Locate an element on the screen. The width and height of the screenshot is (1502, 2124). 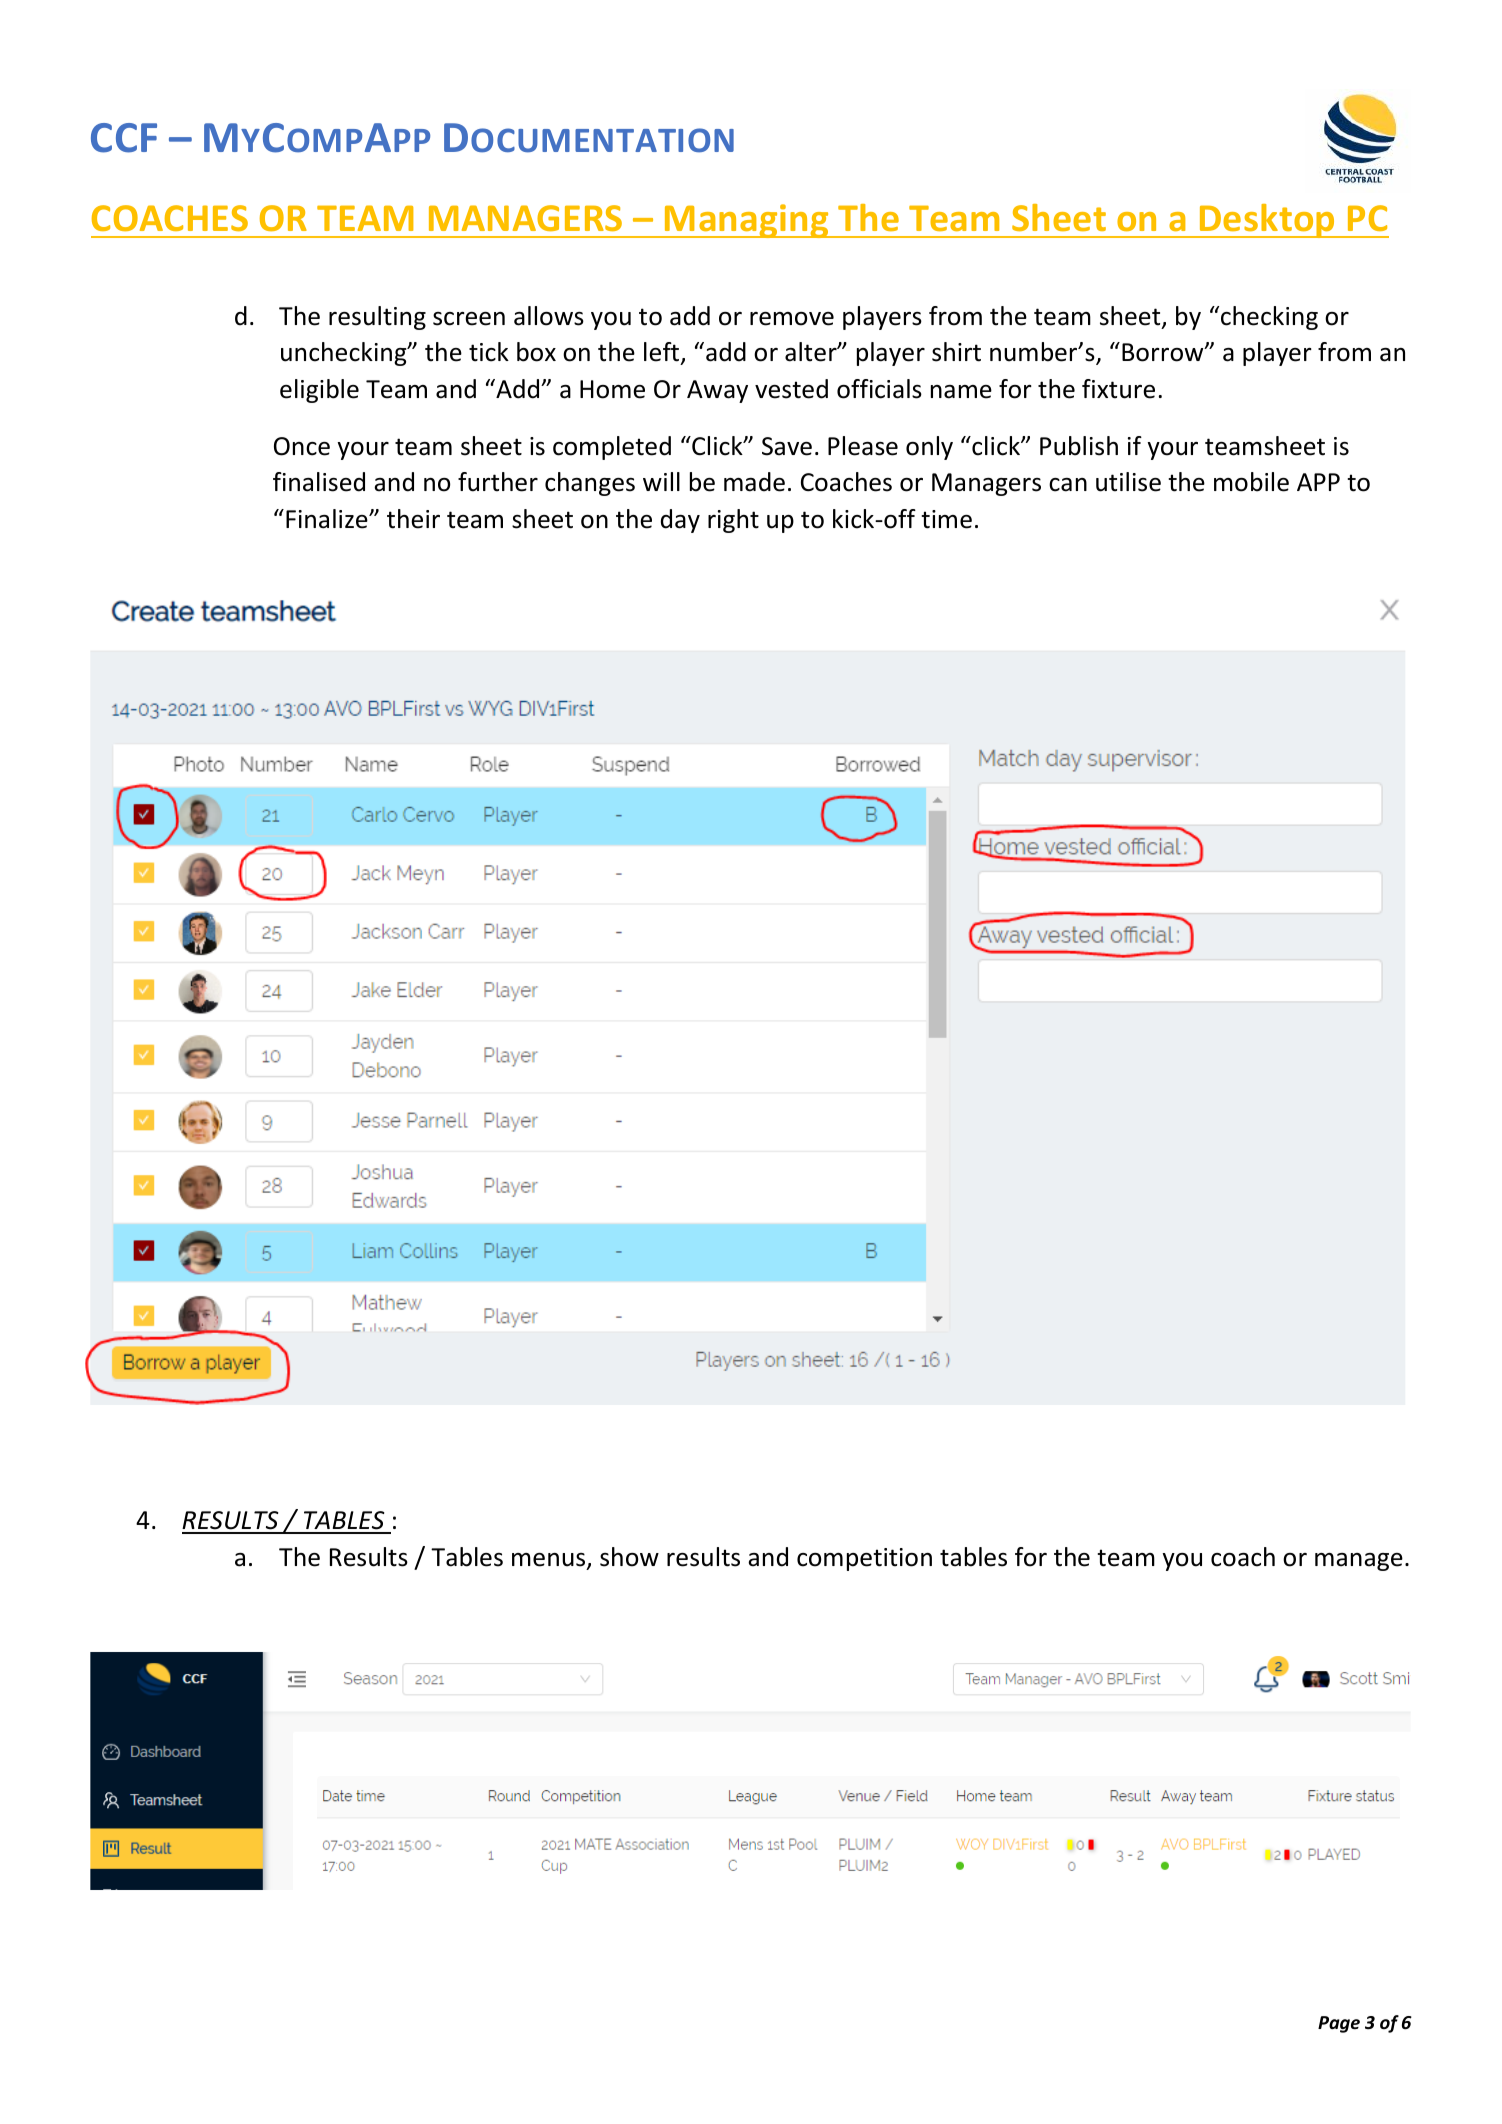
Page is located at coordinates (1339, 2024).
